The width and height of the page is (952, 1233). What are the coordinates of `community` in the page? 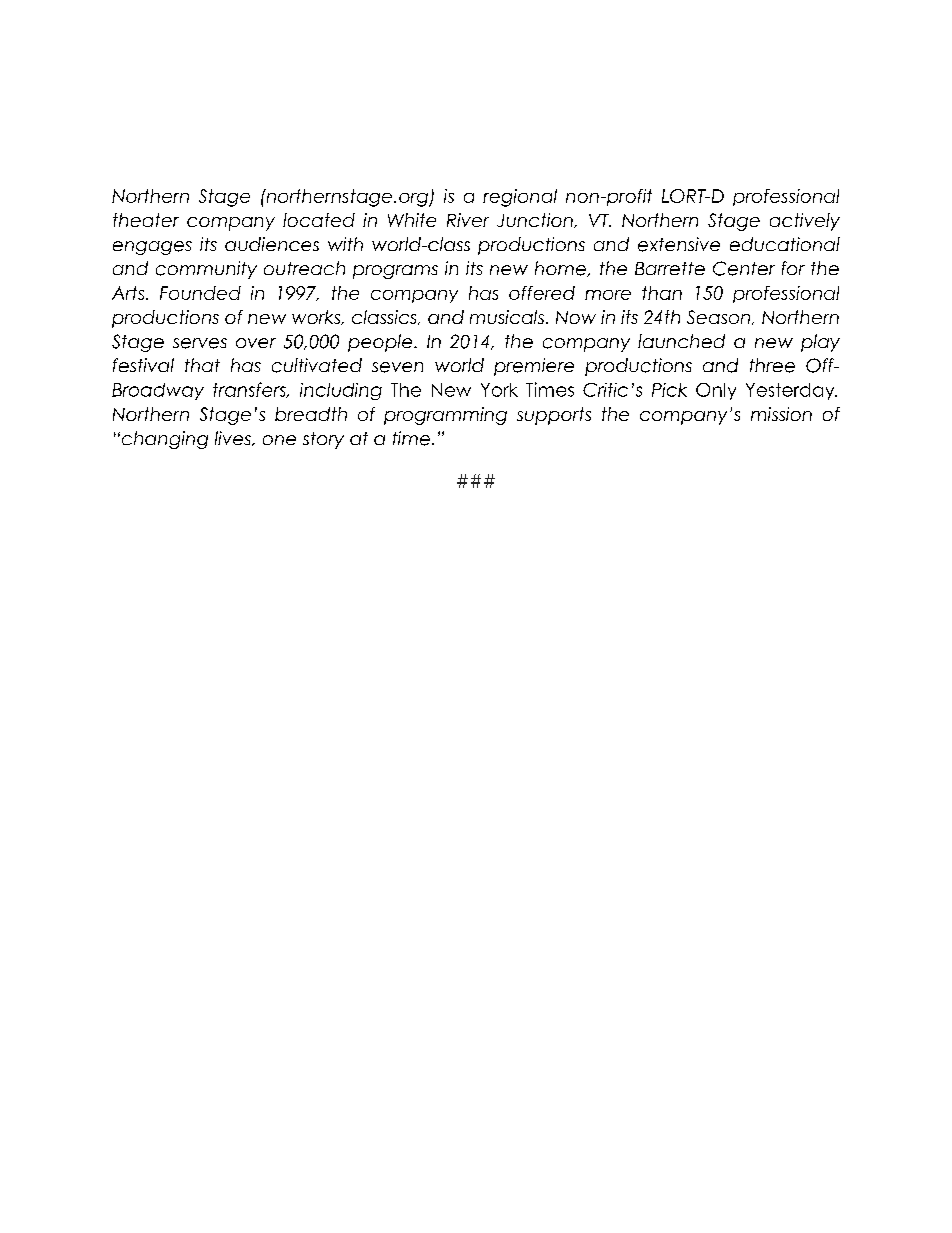 It's located at (206, 270).
